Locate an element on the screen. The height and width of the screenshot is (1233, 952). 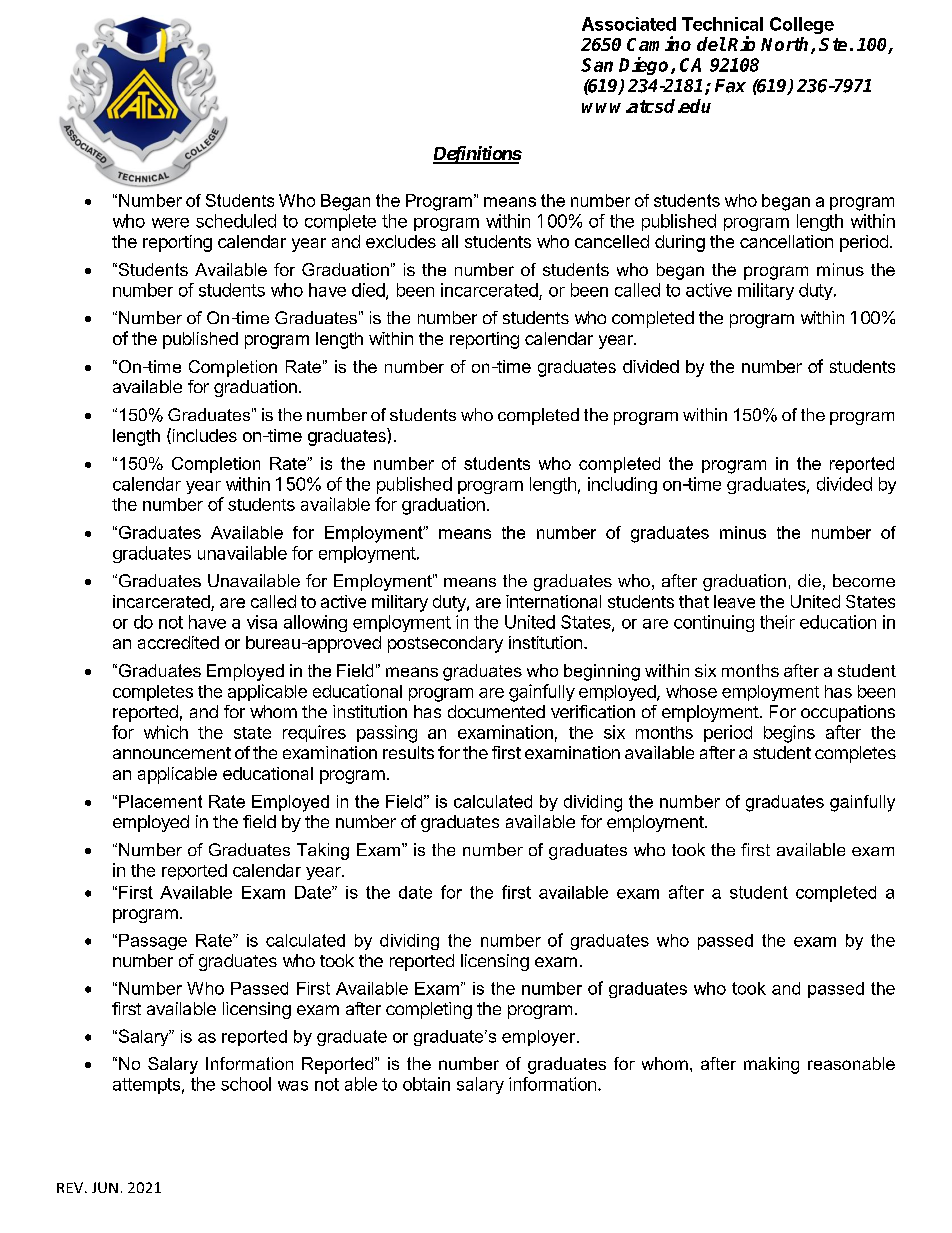
North is located at coordinates (786, 45).
